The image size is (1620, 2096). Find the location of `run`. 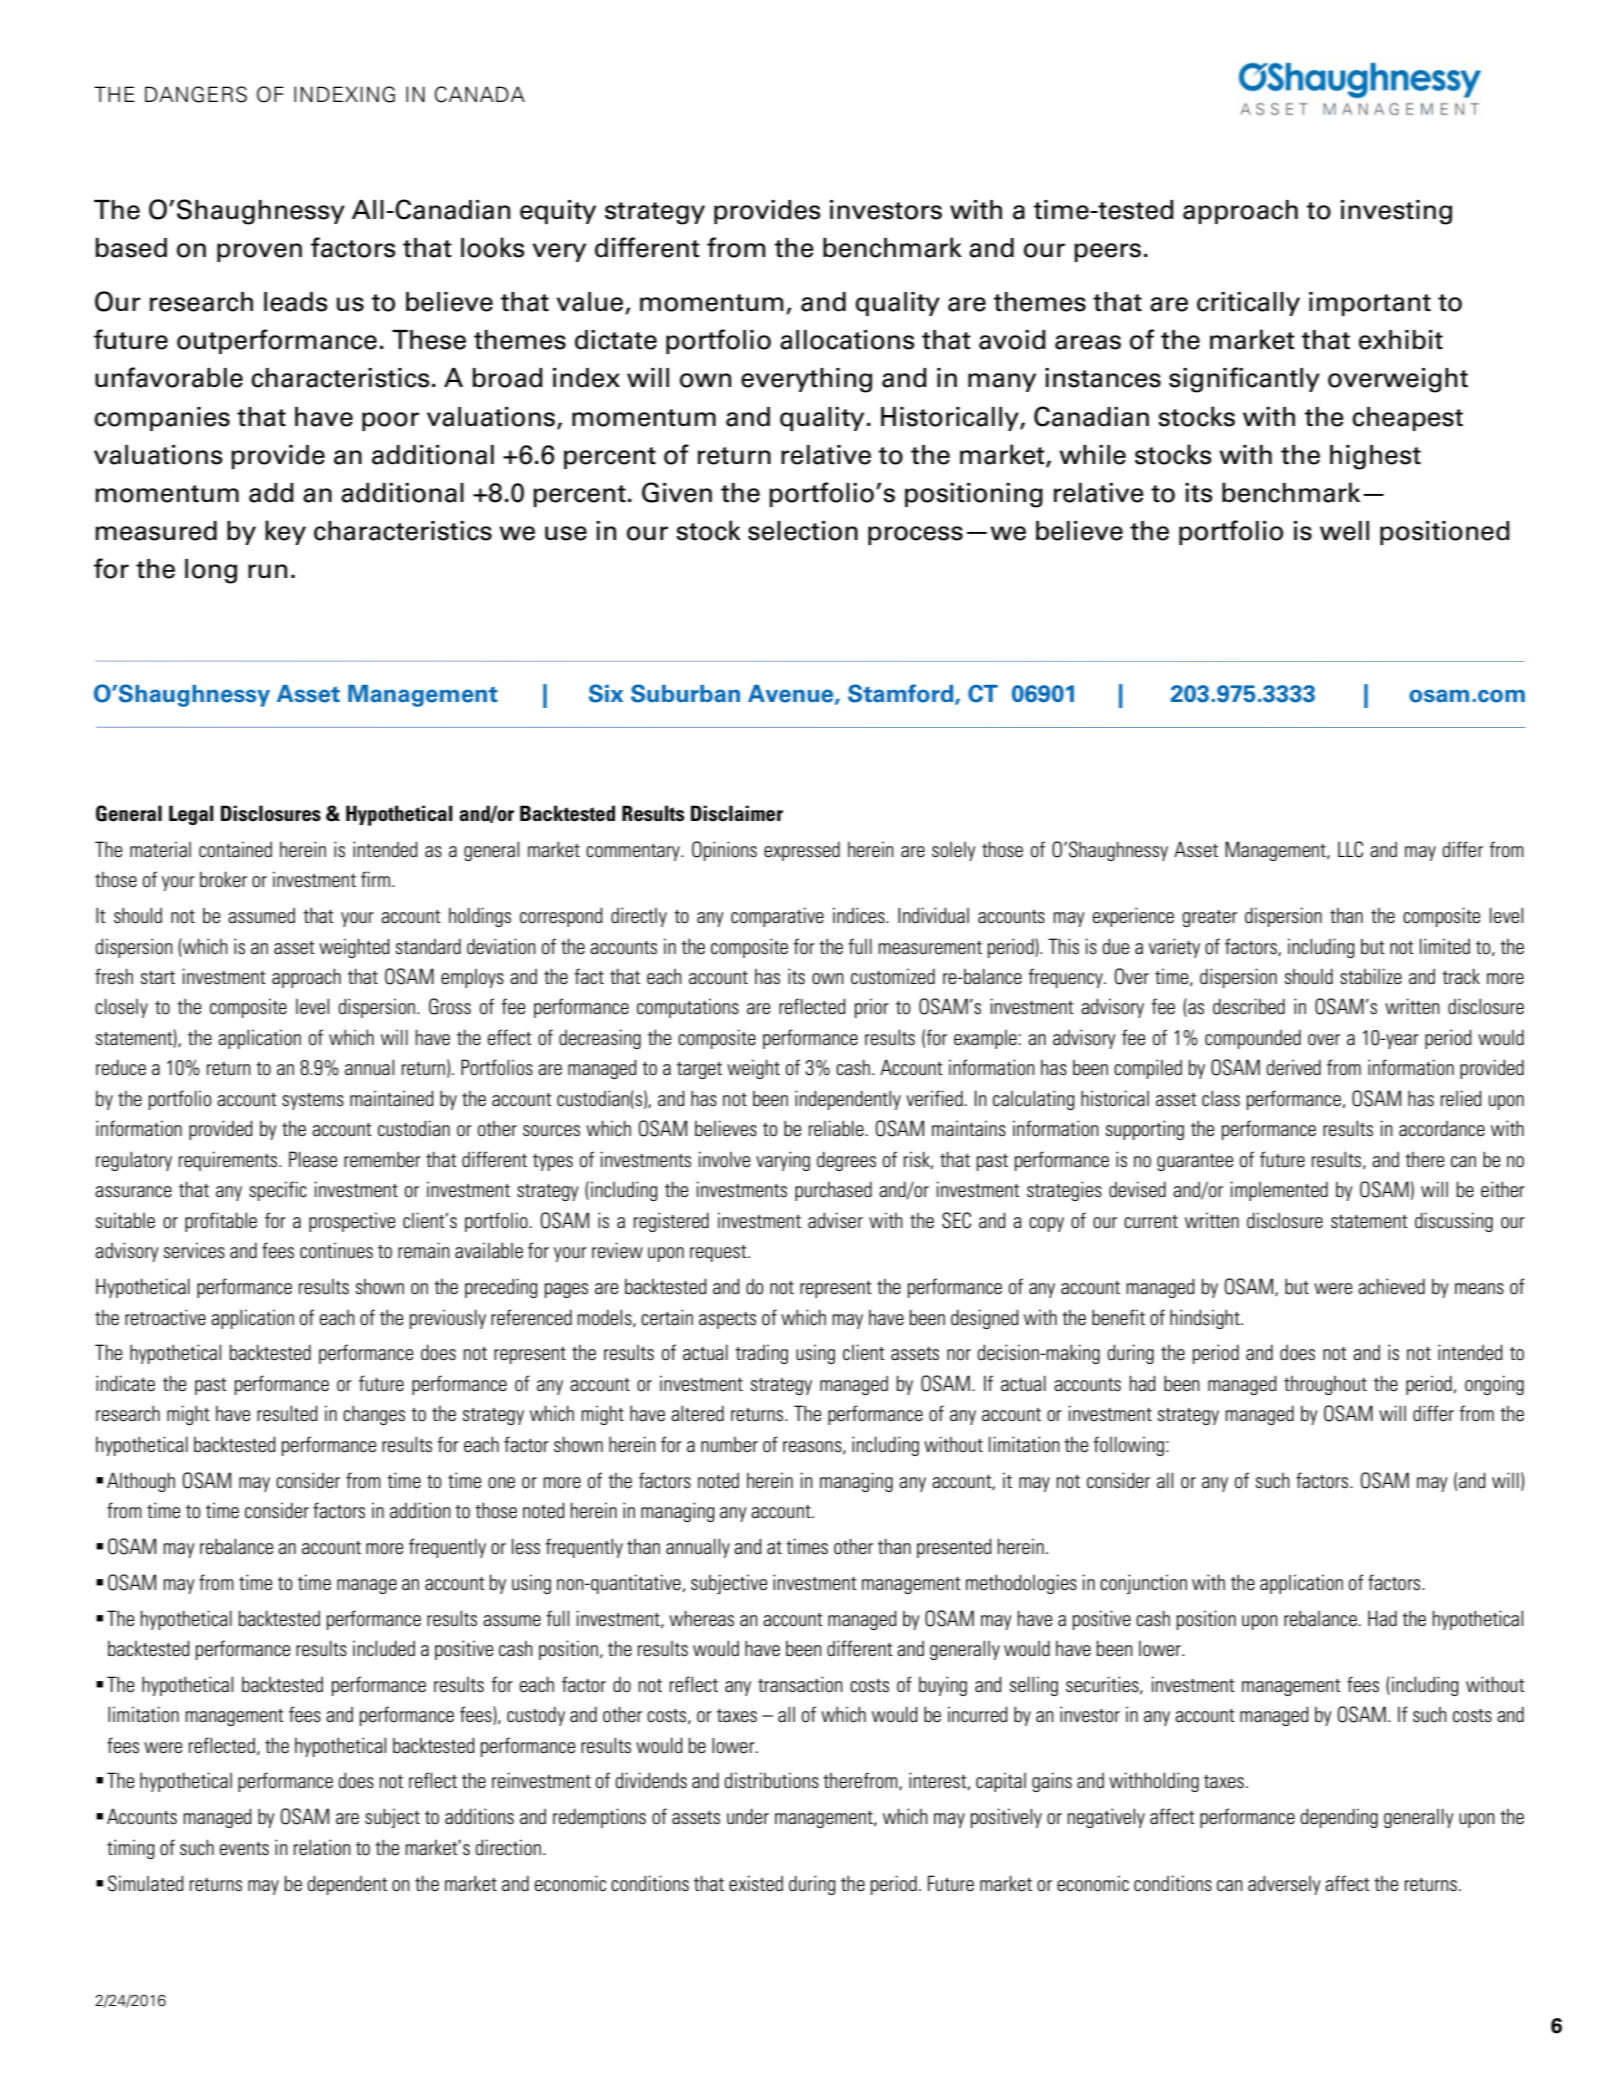

run is located at coordinates (267, 571).
